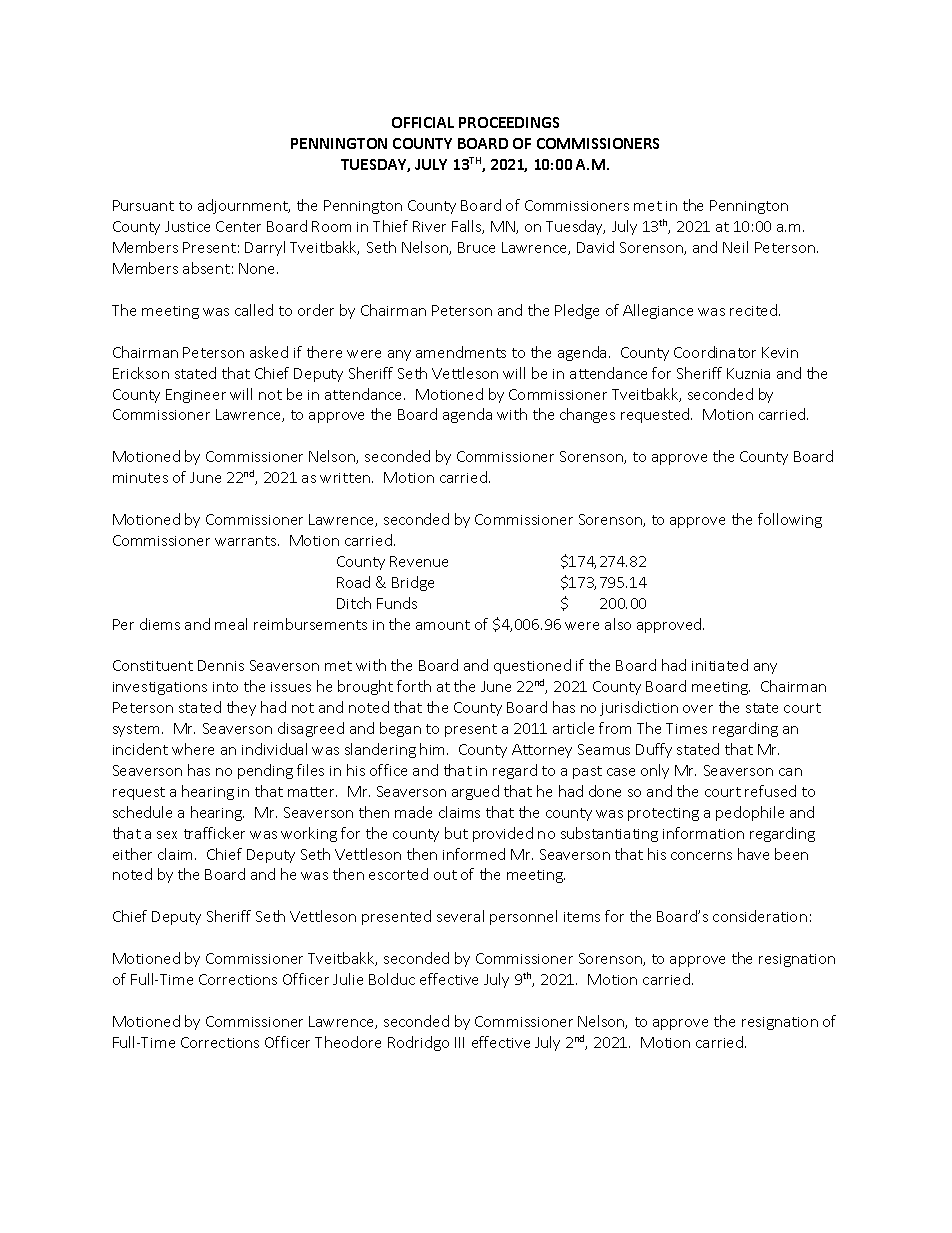 The width and height of the page is (952, 1233). What do you see at coordinates (254, 310) in the page?
I see `called` at bounding box center [254, 310].
